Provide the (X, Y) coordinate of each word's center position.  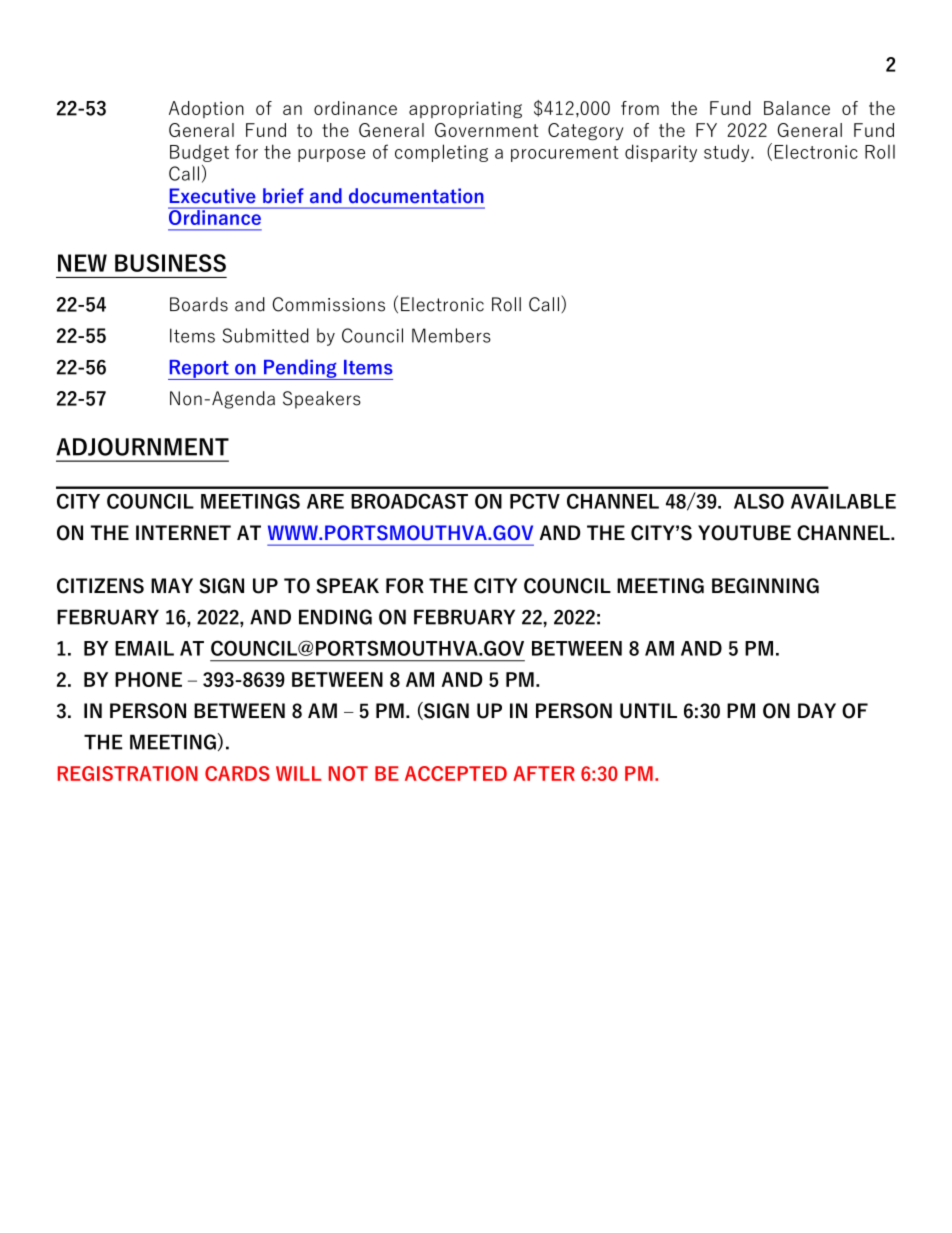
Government (487, 130)
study (728, 153)
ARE (325, 501)
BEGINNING (765, 586)
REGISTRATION (128, 773)
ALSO (759, 501)
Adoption (206, 109)
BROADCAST (409, 501)
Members (451, 335)
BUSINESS (170, 263)
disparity (661, 153)
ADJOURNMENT (142, 447)
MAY (172, 585)
